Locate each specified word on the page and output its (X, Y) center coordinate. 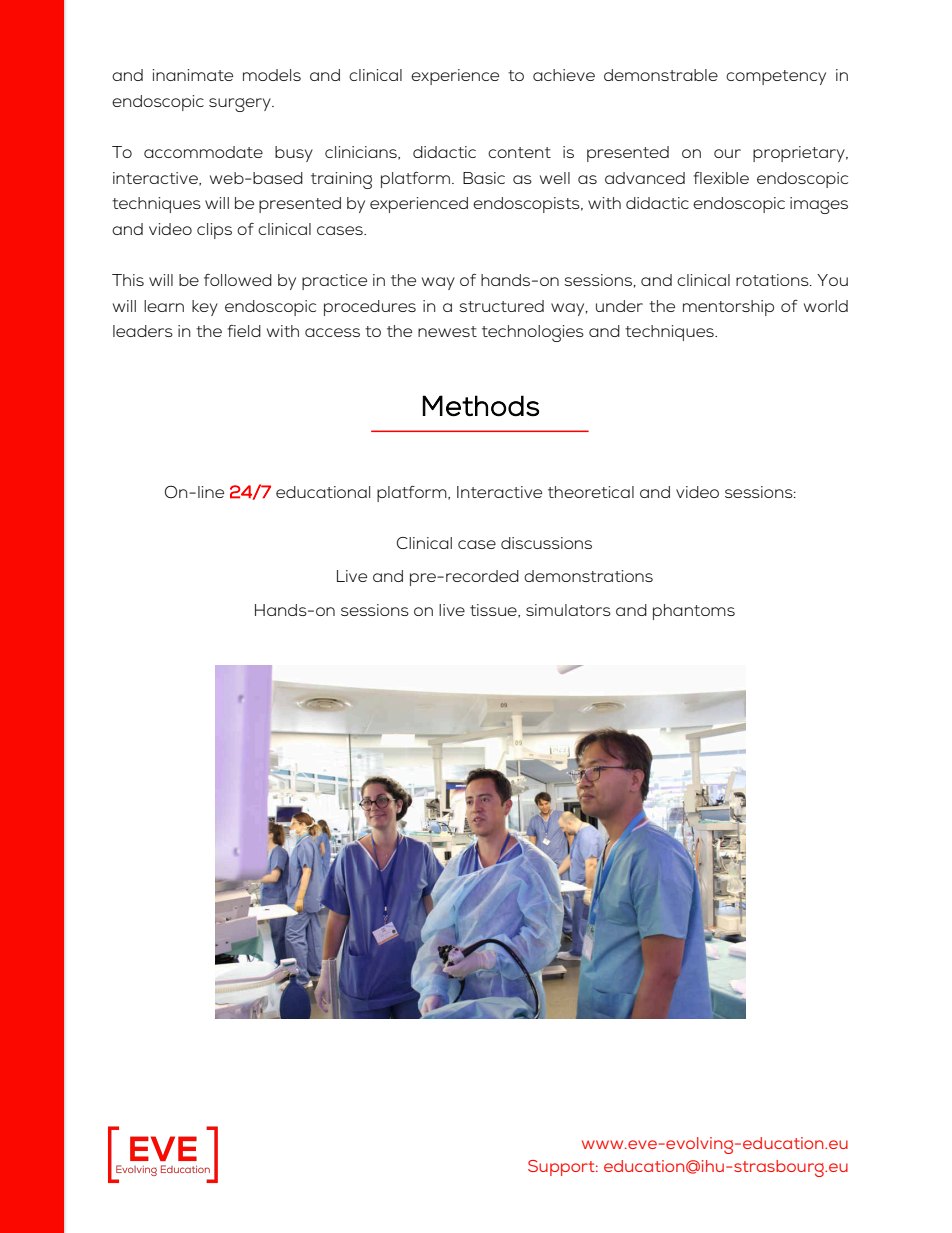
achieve (564, 75)
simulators (568, 610)
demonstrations (588, 576)
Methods (480, 406)
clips (214, 231)
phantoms (694, 612)
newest (447, 331)
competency (776, 77)
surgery (241, 105)
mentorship (728, 308)
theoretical (591, 492)
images (819, 205)
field (244, 331)
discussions (546, 543)
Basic (484, 178)
